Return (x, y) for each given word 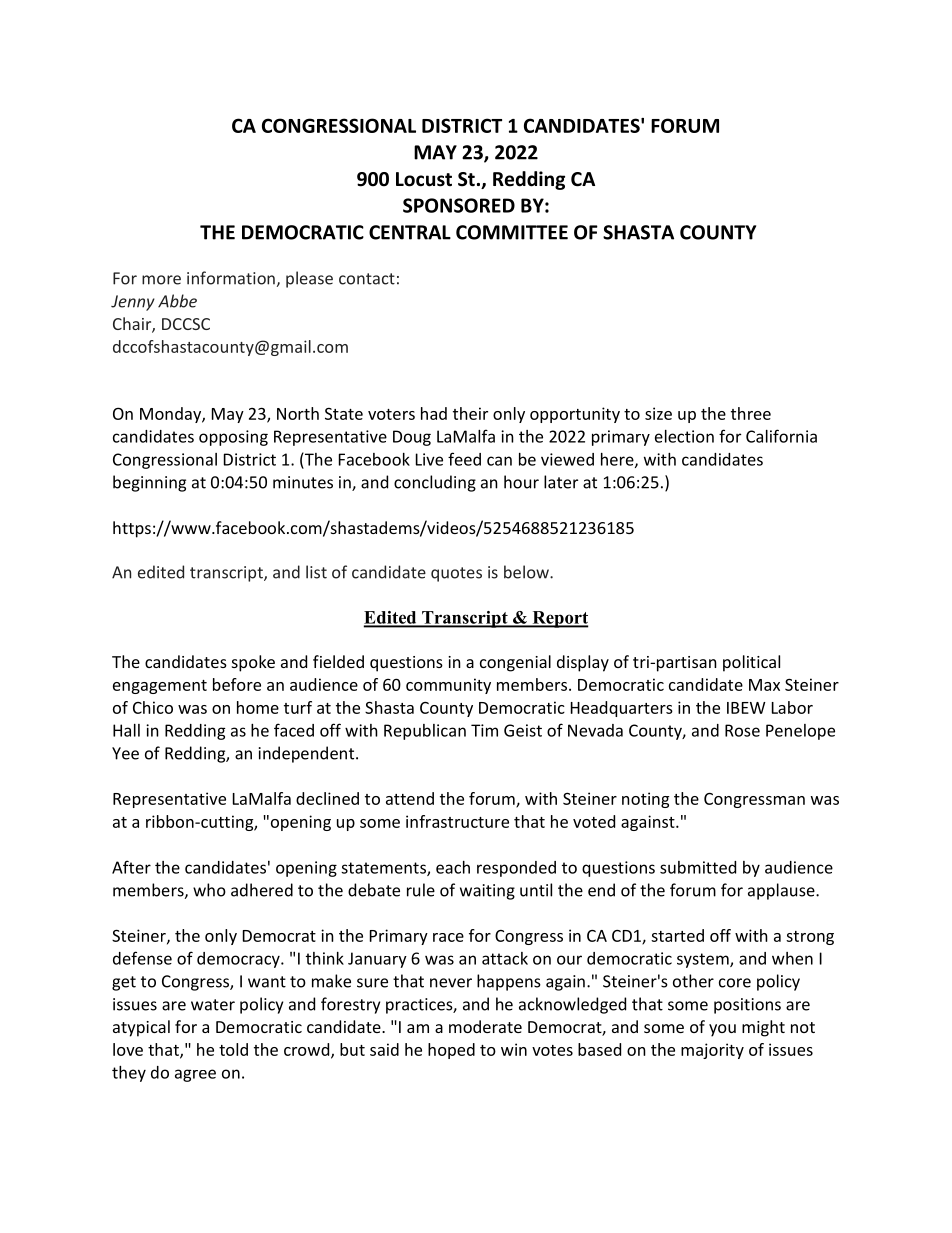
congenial (515, 663)
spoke (253, 663)
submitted (698, 867)
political (751, 663)
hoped (451, 1051)
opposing (233, 438)
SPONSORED (459, 205)
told (233, 1049)
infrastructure (457, 821)
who (209, 890)
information (231, 278)
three (751, 413)
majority (712, 1051)
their (470, 413)
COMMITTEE (512, 232)
